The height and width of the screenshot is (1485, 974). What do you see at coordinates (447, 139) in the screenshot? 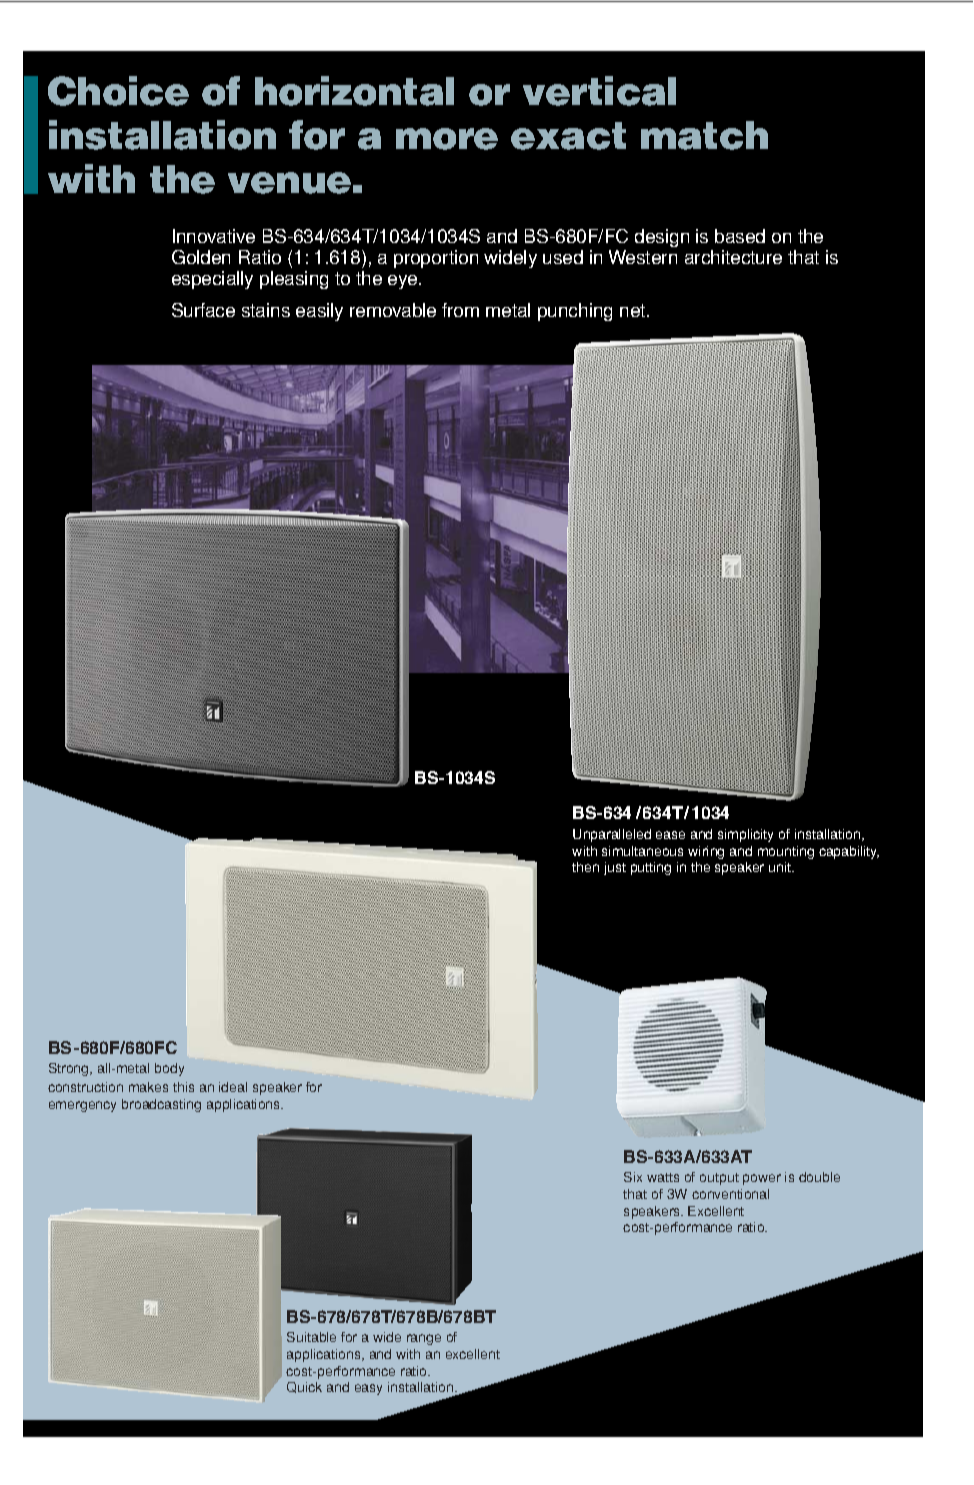
I see `more` at bounding box center [447, 139].
